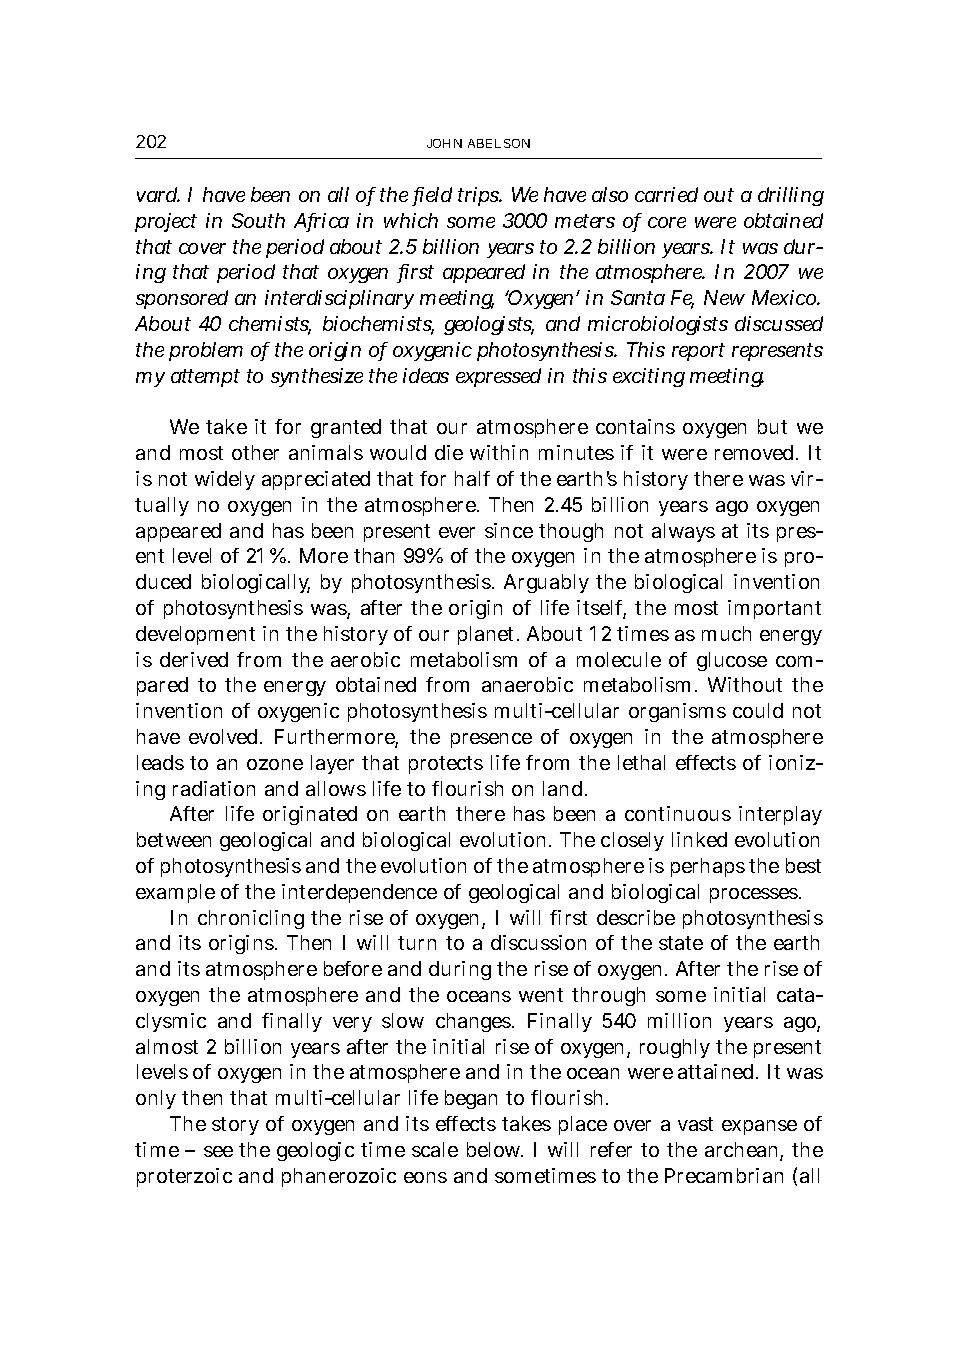 The width and height of the page is (957, 1351). I want to click on Arguably, so click(546, 583).
